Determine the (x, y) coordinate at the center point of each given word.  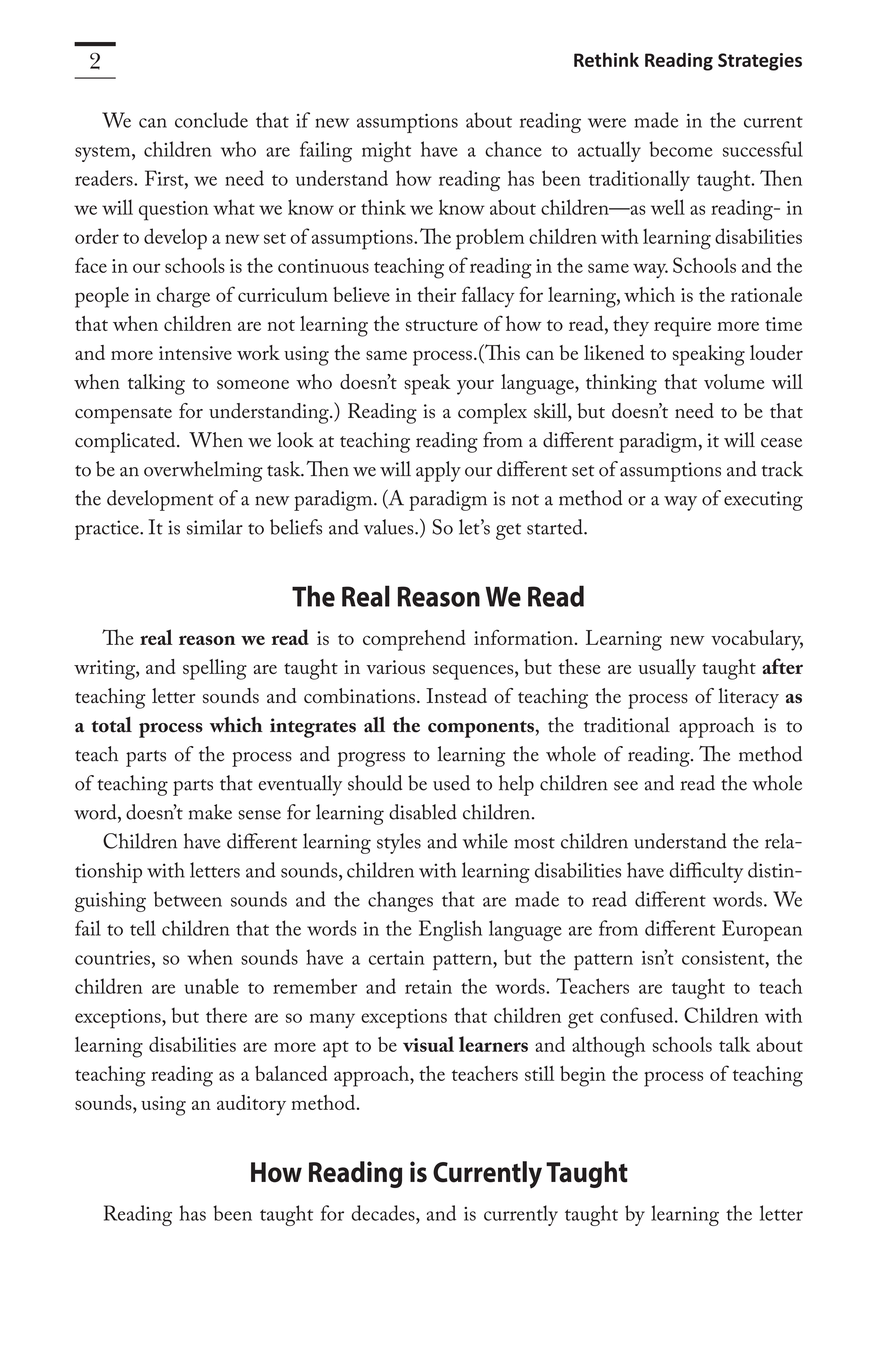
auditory (251, 1105)
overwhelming (203, 471)
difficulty (706, 872)
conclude (211, 120)
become (681, 149)
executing (763, 501)
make (210, 812)
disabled (423, 812)
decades (384, 1213)
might (386, 151)
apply (438, 471)
